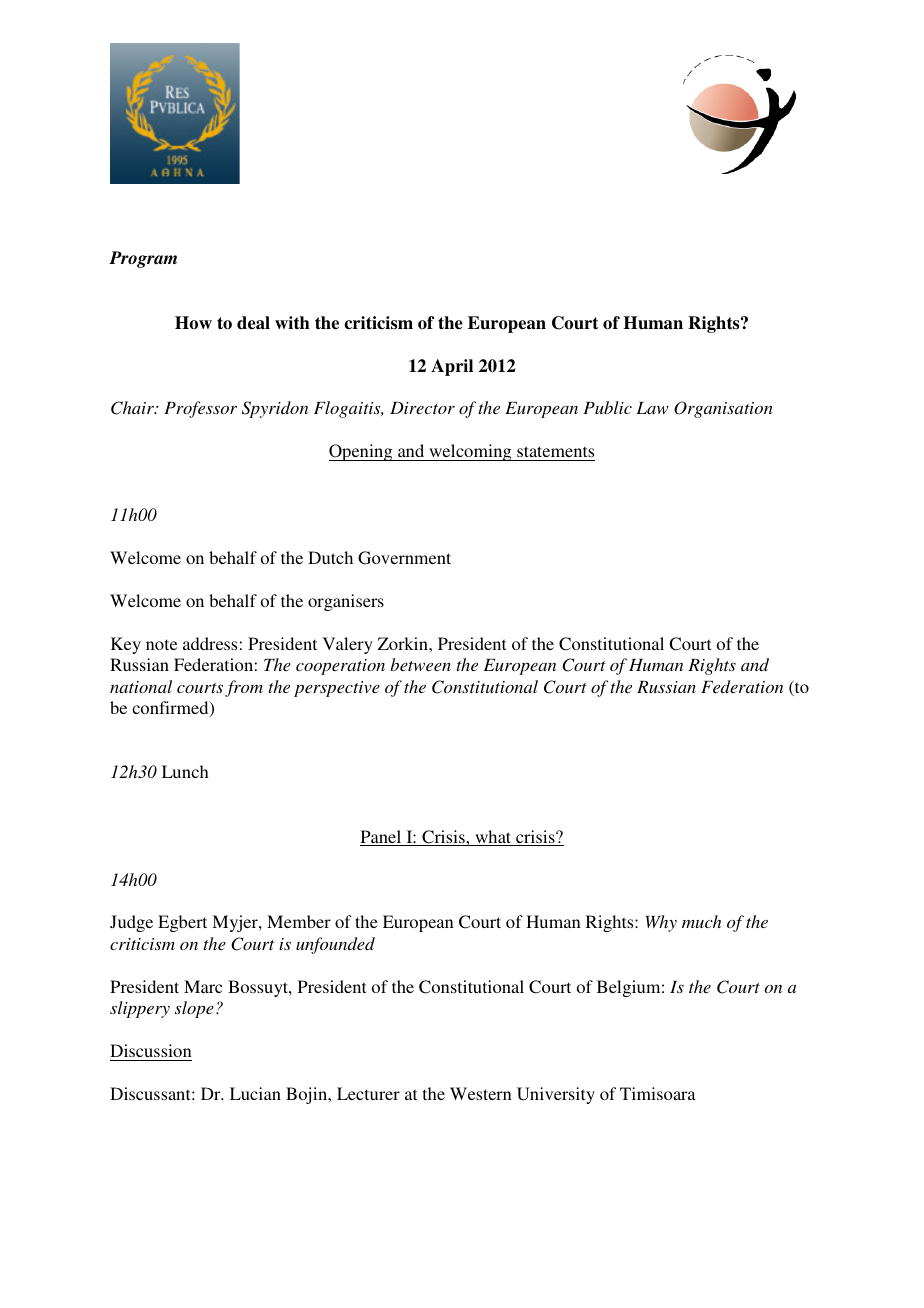  What do you see at coordinates (658, 1093) in the document?
I see `Timisoara` at bounding box center [658, 1093].
